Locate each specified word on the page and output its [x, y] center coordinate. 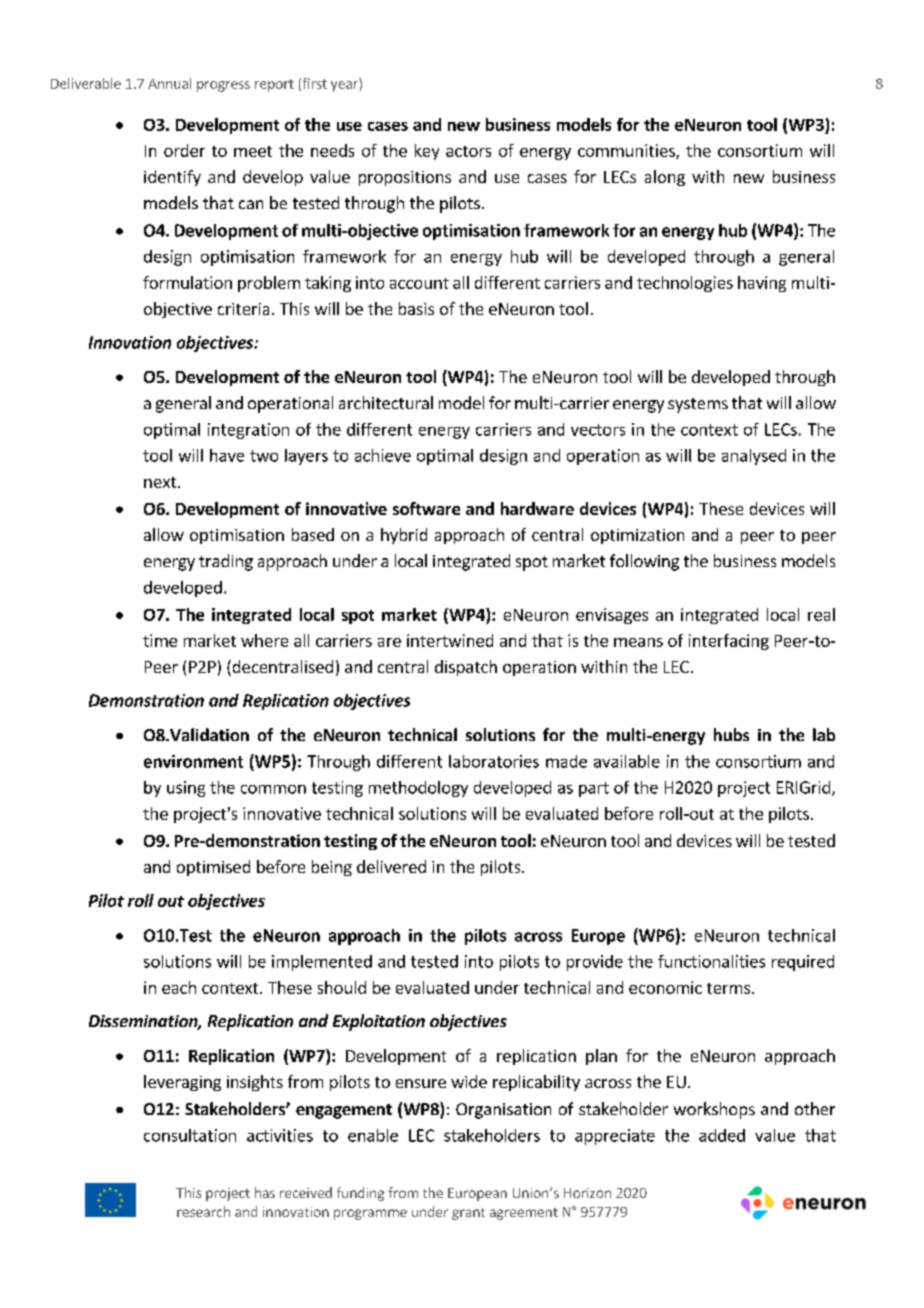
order [184, 150]
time [160, 640]
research [203, 1211]
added [722, 1135]
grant [468, 1214]
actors [468, 151]
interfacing [729, 642]
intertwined [450, 640]
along [665, 178]
